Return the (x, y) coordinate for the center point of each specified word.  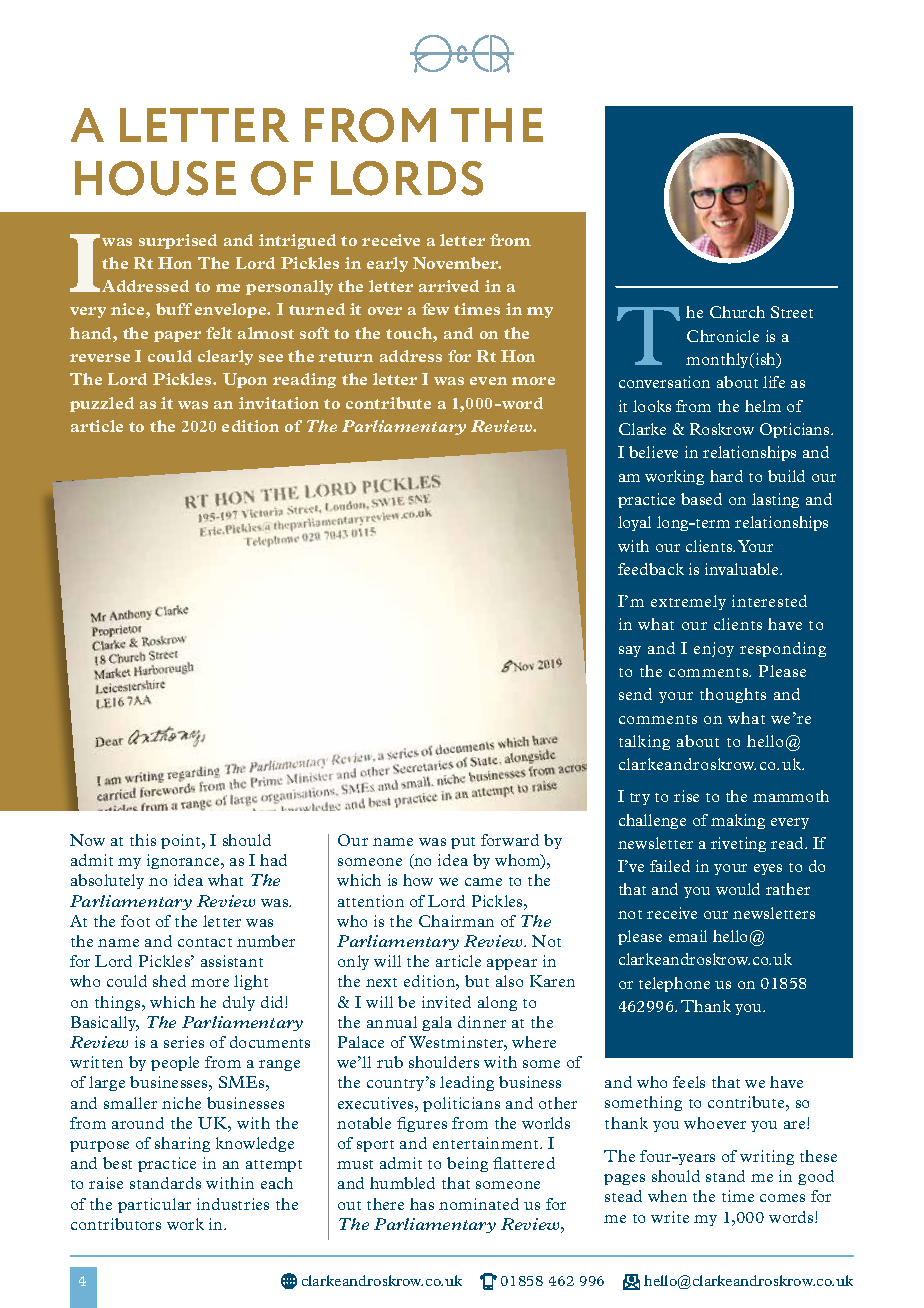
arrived (449, 286)
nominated (479, 1204)
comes (782, 1198)
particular (154, 1205)
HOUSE (155, 178)
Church (737, 312)
